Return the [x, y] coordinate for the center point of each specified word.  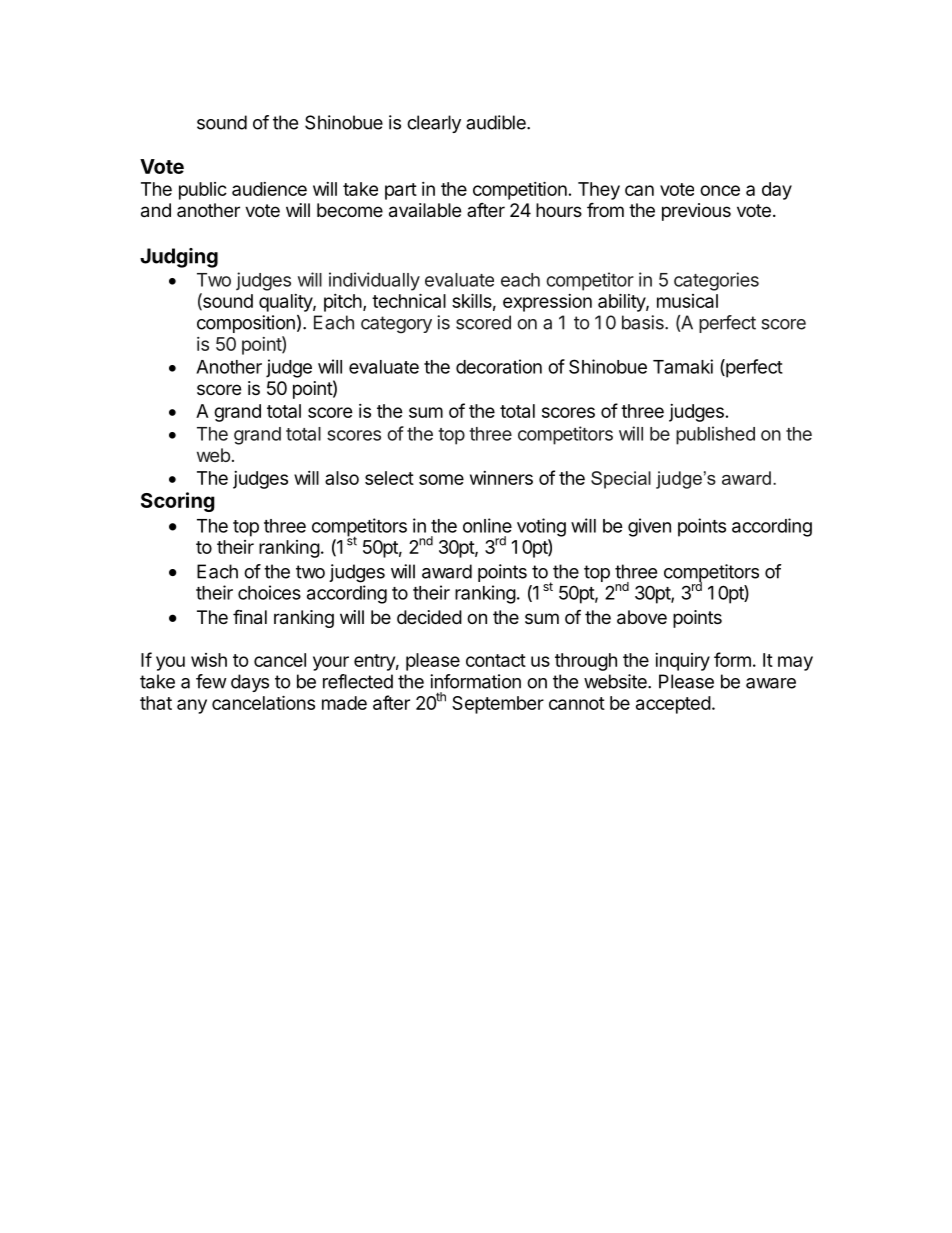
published [715, 435]
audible [497, 122]
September [498, 705]
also [342, 478]
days [250, 683]
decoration [499, 366]
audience [269, 189]
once [720, 190]
